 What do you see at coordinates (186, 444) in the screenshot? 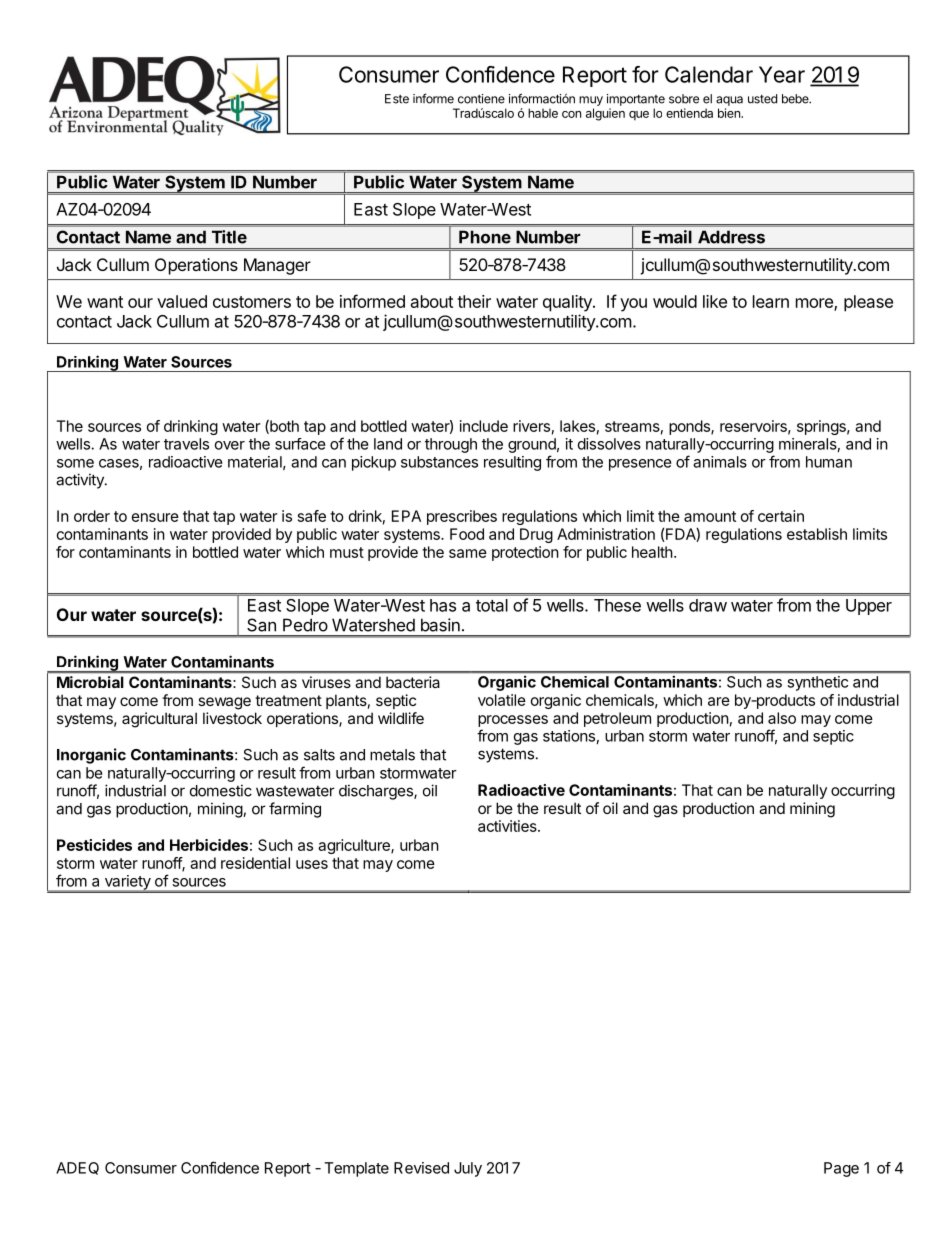
I see `travels` at bounding box center [186, 444].
